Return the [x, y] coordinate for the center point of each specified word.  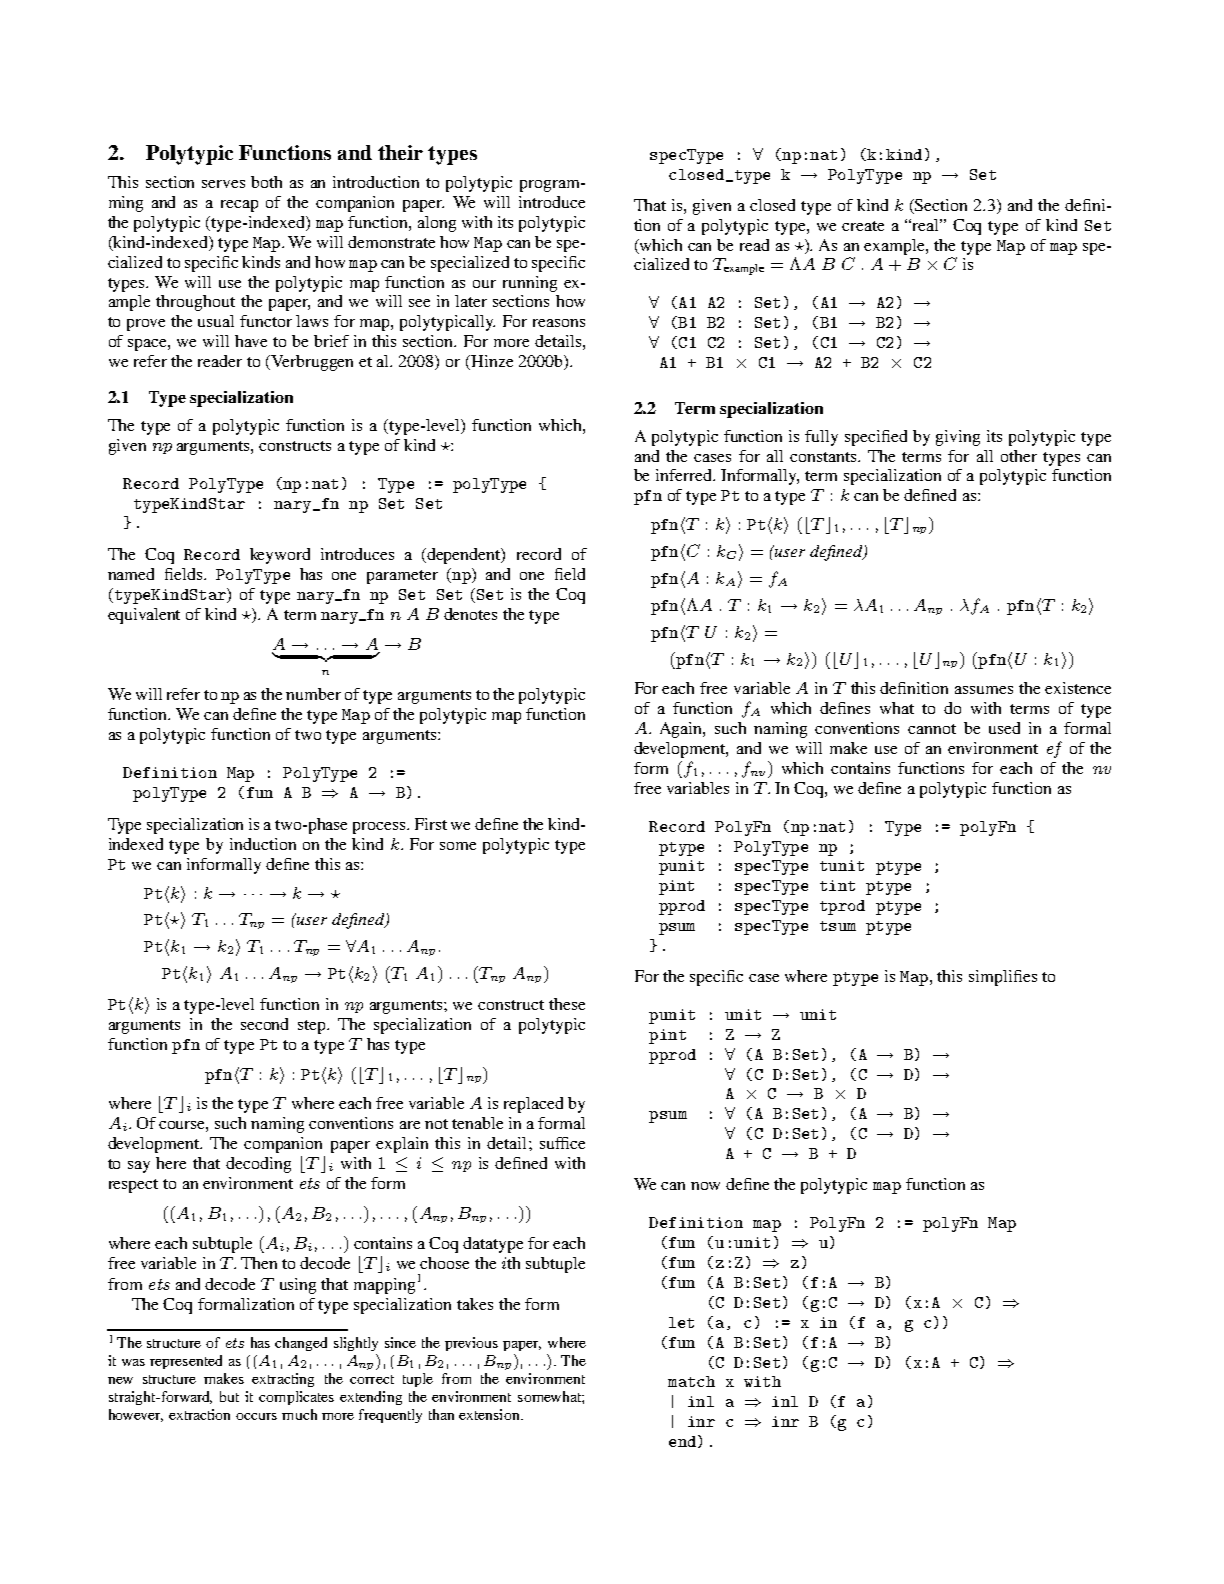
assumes [984, 690]
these [567, 1004]
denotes [470, 614]
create [863, 226]
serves [223, 184]
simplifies [1003, 978]
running [530, 284]
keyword [280, 556]
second [264, 1024]
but [229, 1396]
